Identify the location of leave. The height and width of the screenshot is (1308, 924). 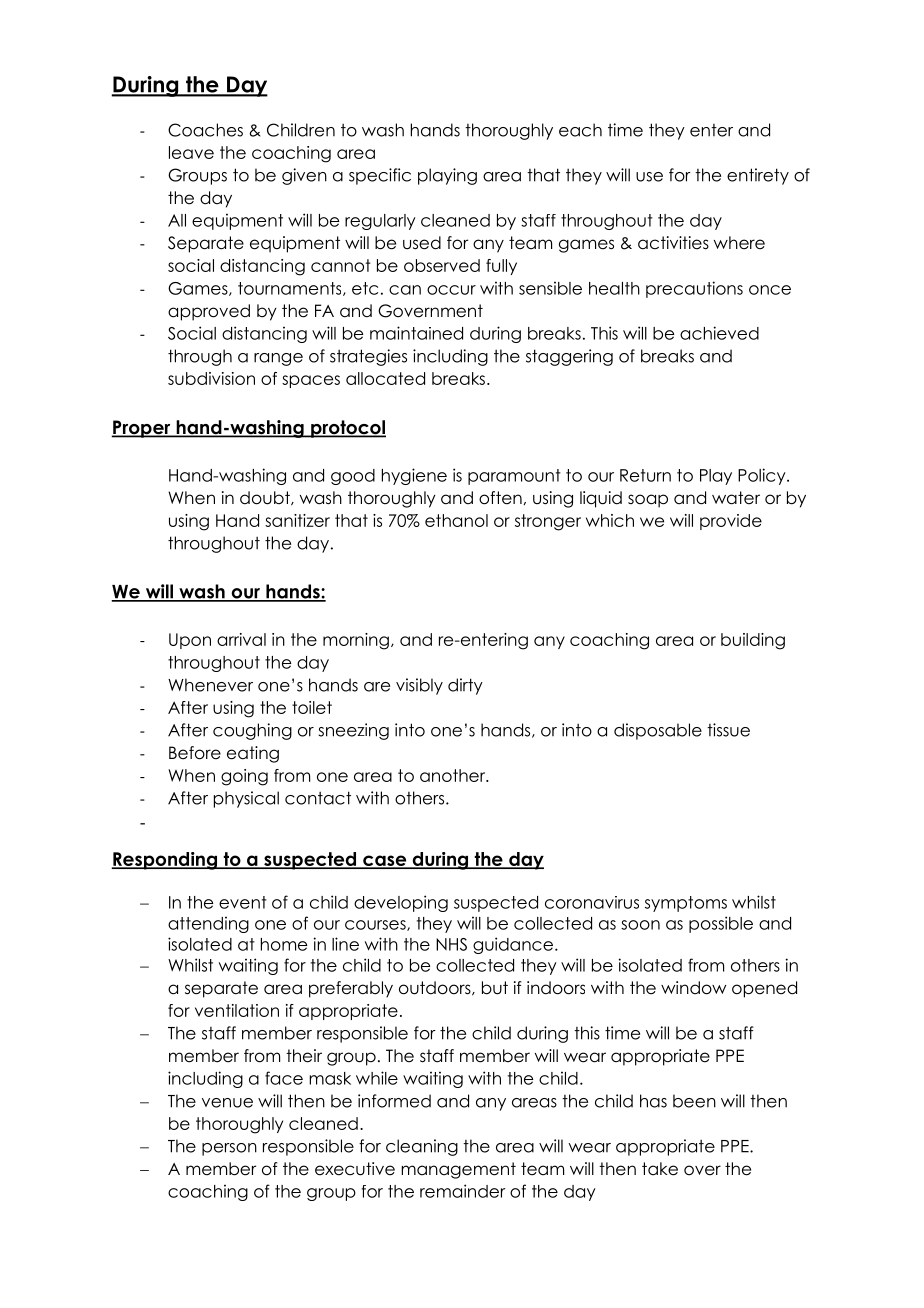
(191, 152).
